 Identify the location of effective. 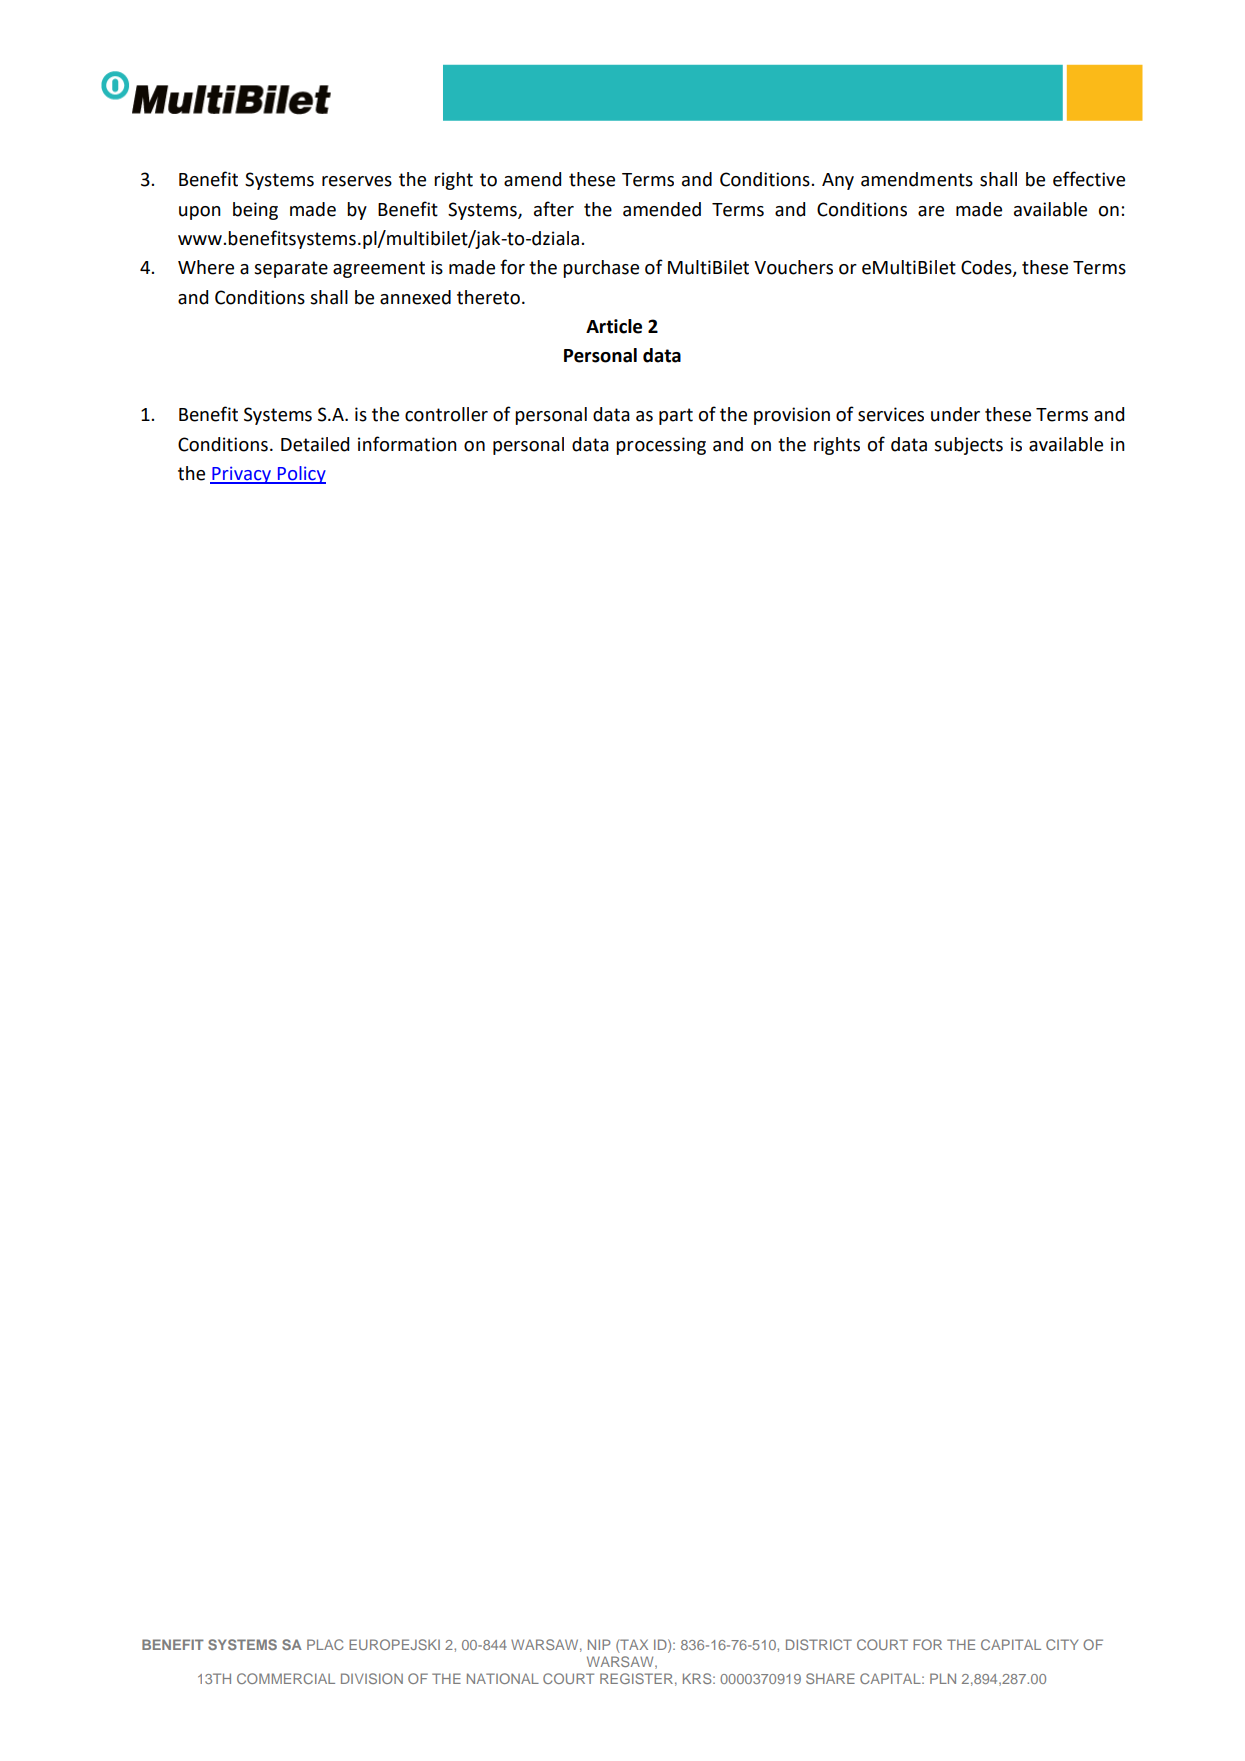
(1089, 179).
